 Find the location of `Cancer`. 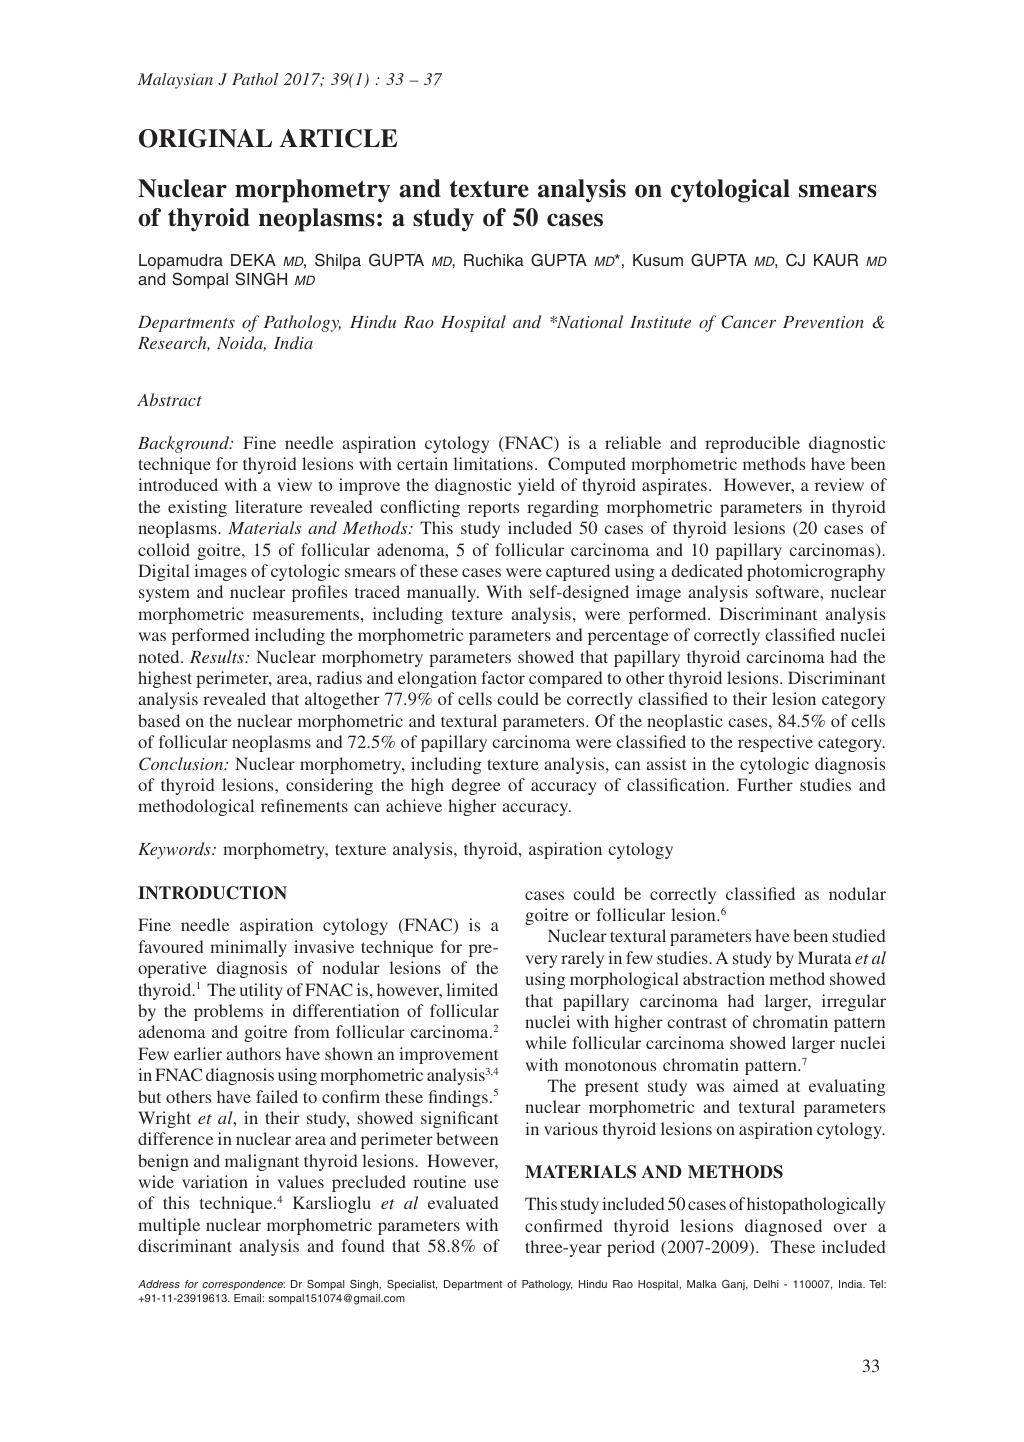

Cancer is located at coordinates (748, 322).
